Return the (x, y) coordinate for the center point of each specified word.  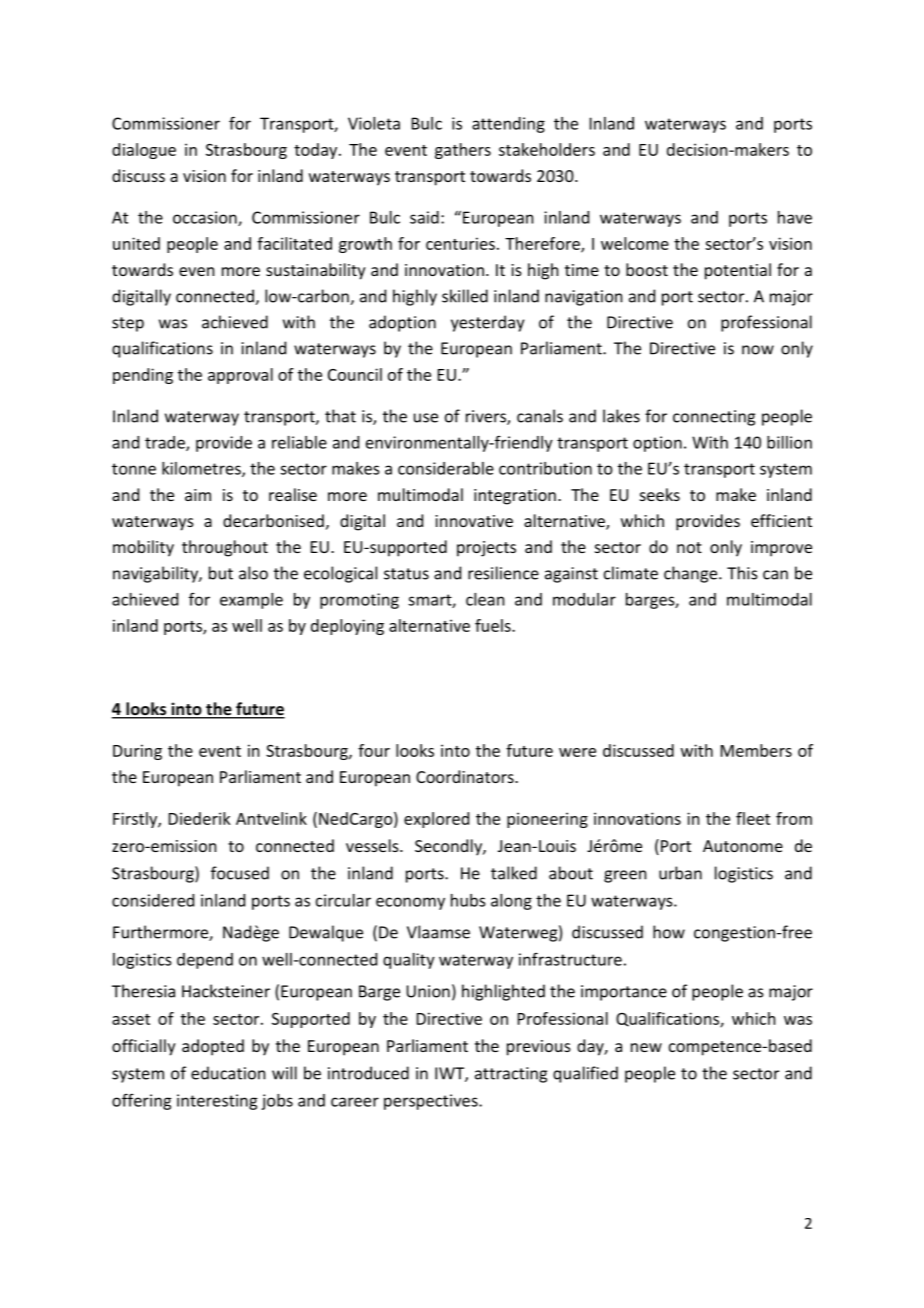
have (795, 217)
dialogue (144, 151)
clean (485, 599)
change (692, 574)
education (228, 1073)
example (251, 601)
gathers (463, 151)
